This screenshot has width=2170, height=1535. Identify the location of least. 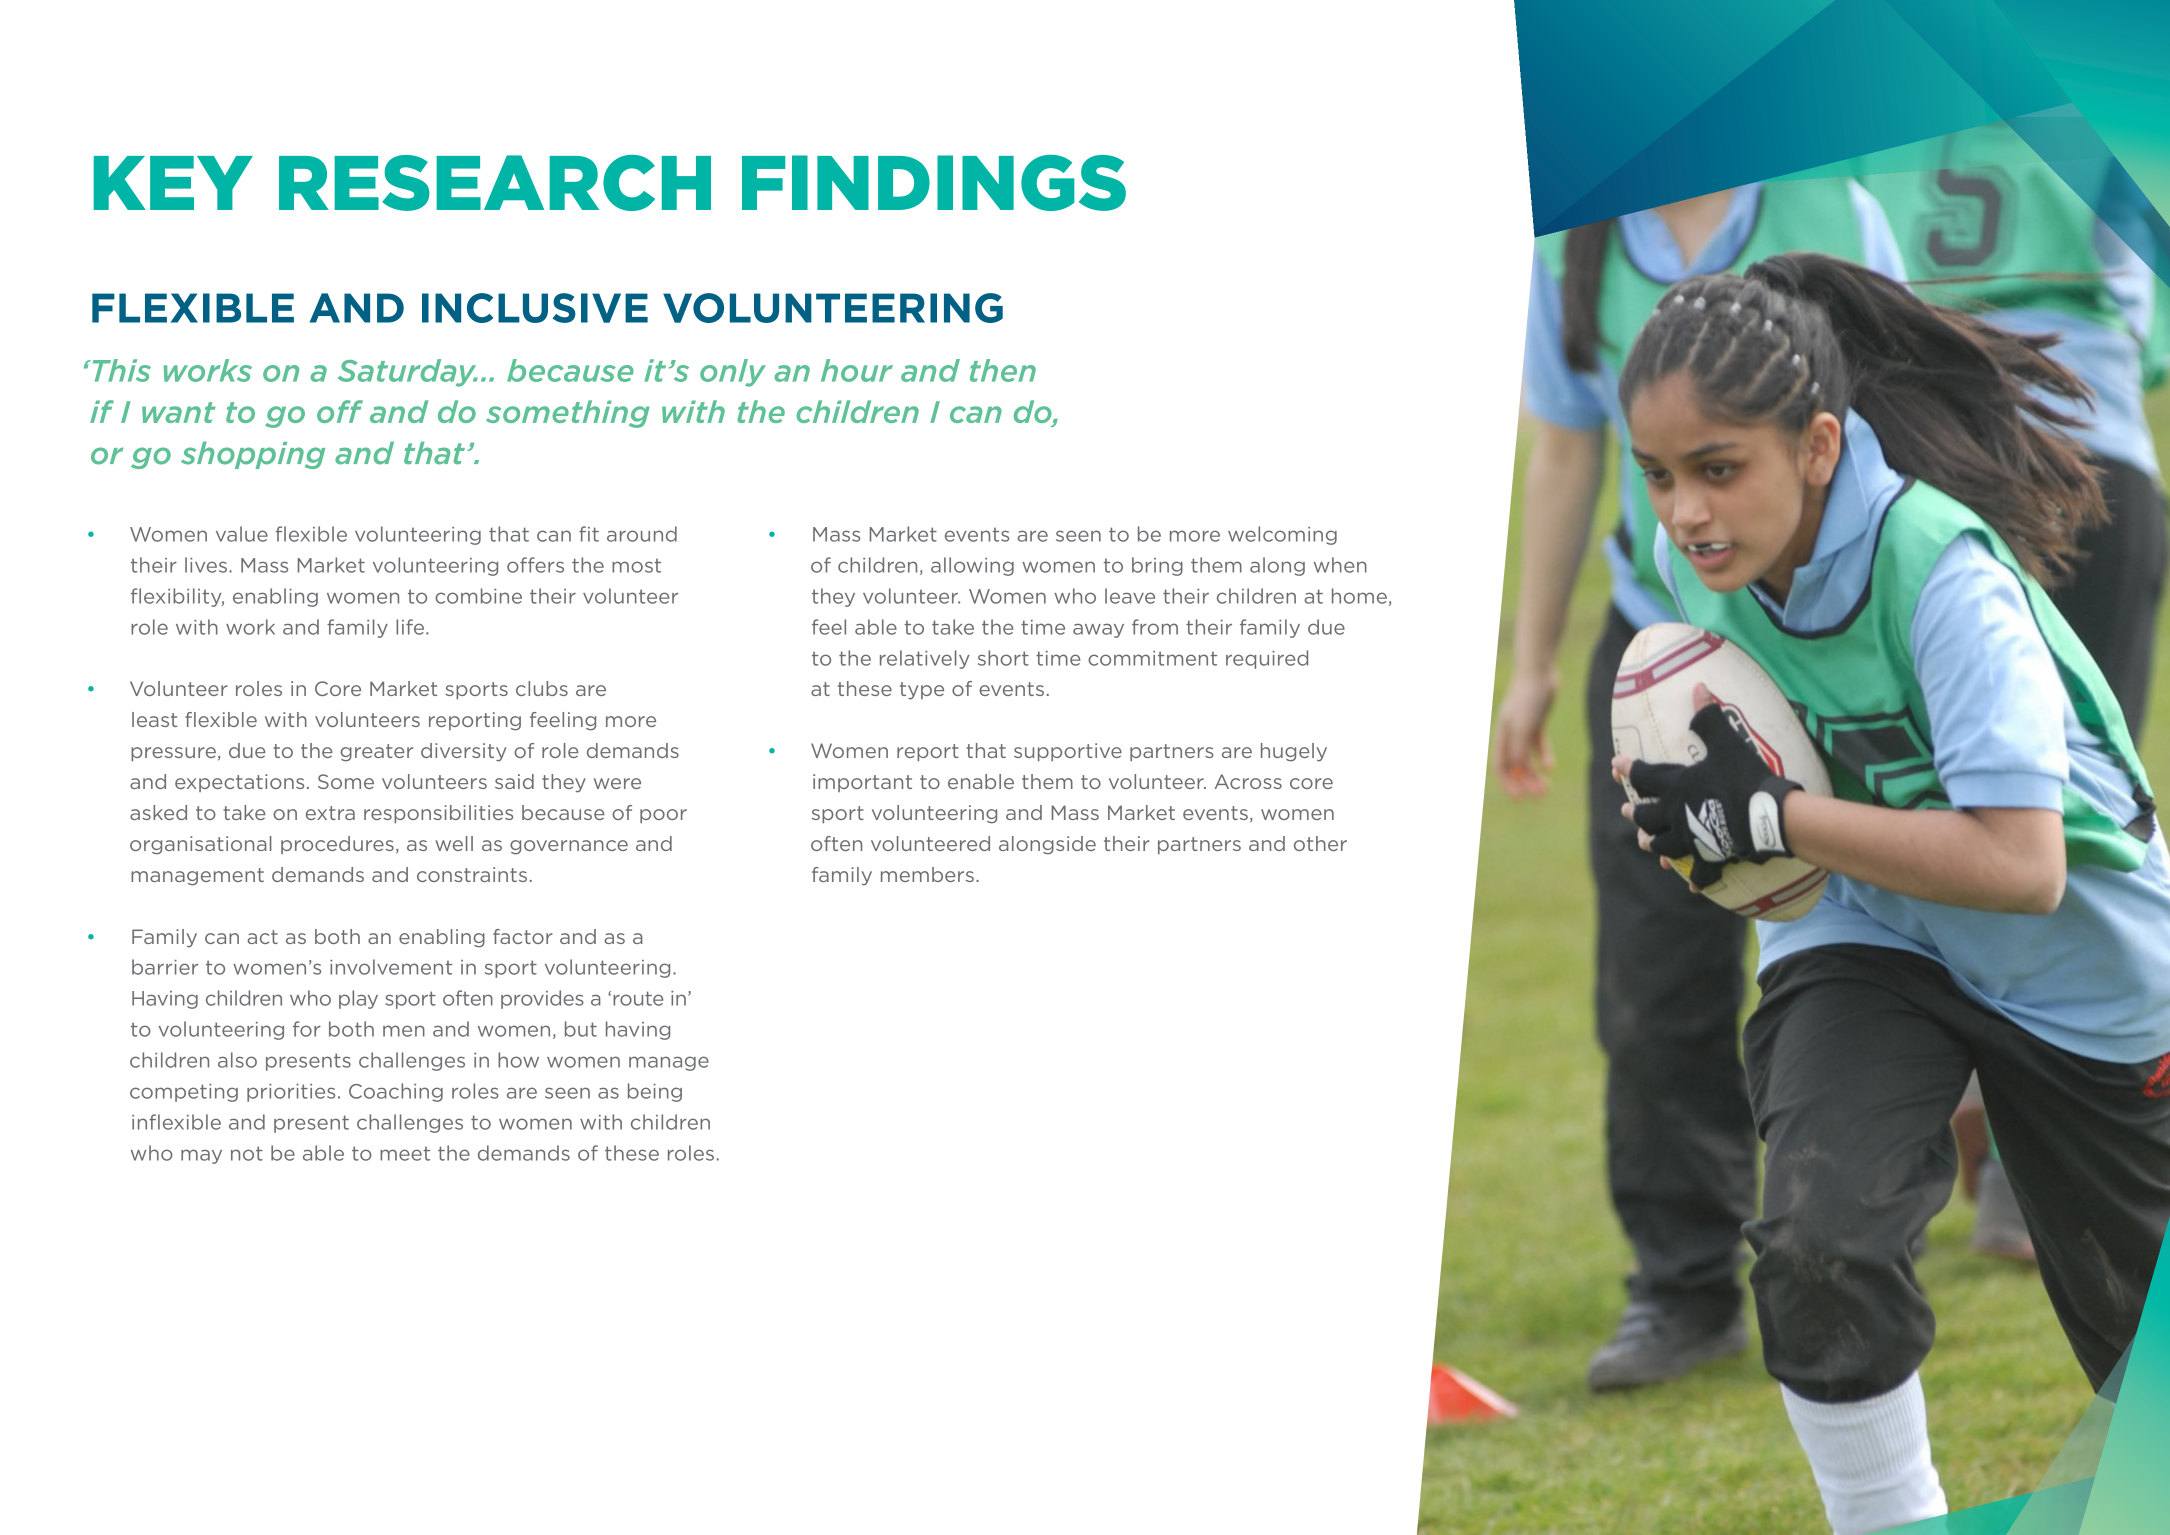
(154, 719).
